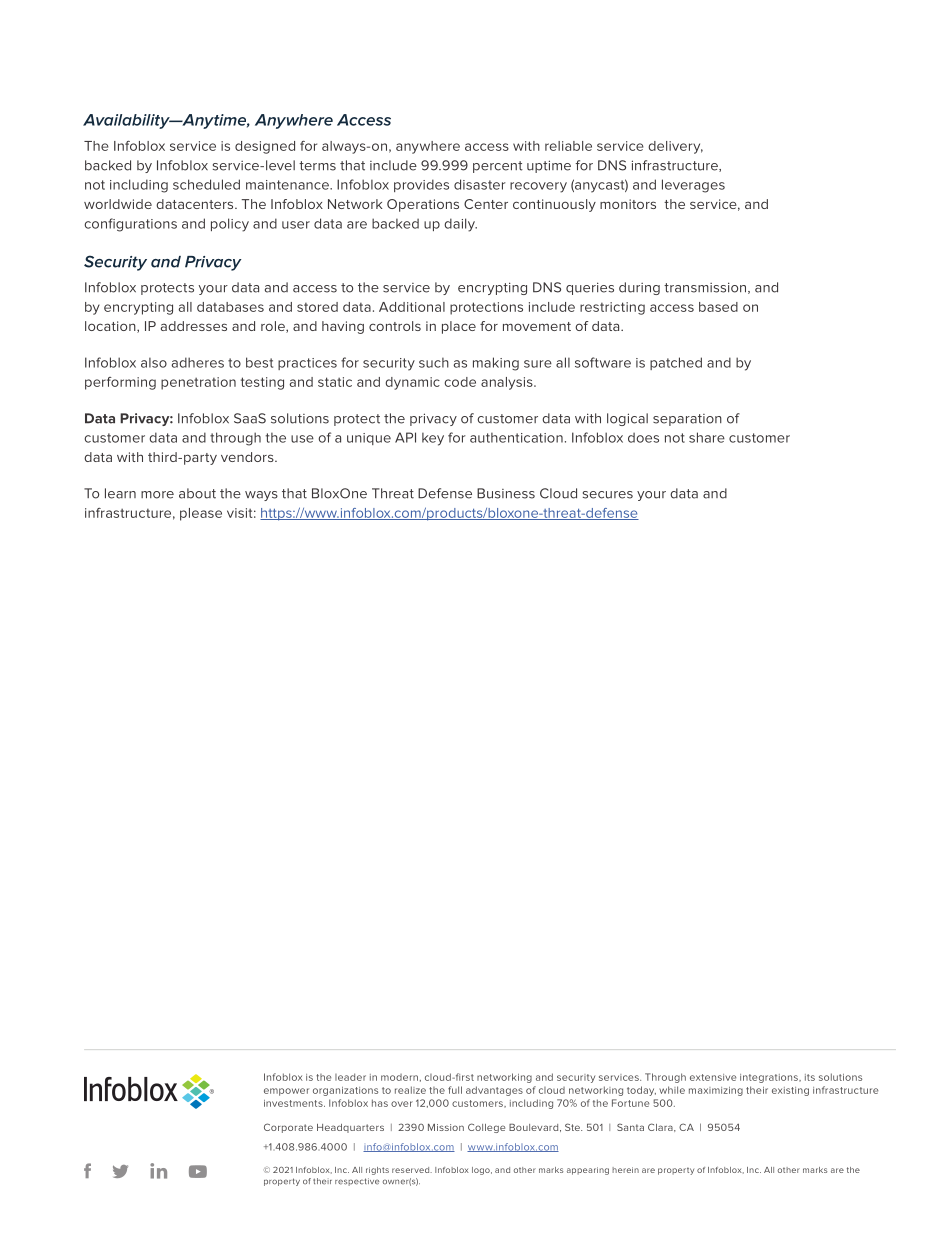 The height and width of the image is (1233, 952). I want to click on modern, so click(399, 1077).
